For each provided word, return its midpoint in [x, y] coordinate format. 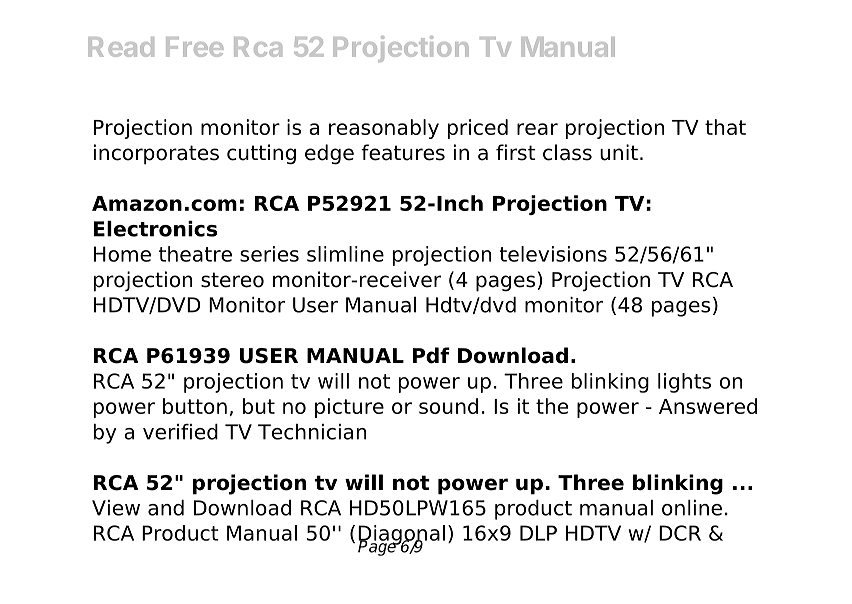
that [725, 127]
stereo [232, 280]
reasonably [384, 129]
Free [194, 47]
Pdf [431, 355]
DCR [680, 533]
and [166, 508]
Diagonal [401, 536]
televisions [553, 254]
